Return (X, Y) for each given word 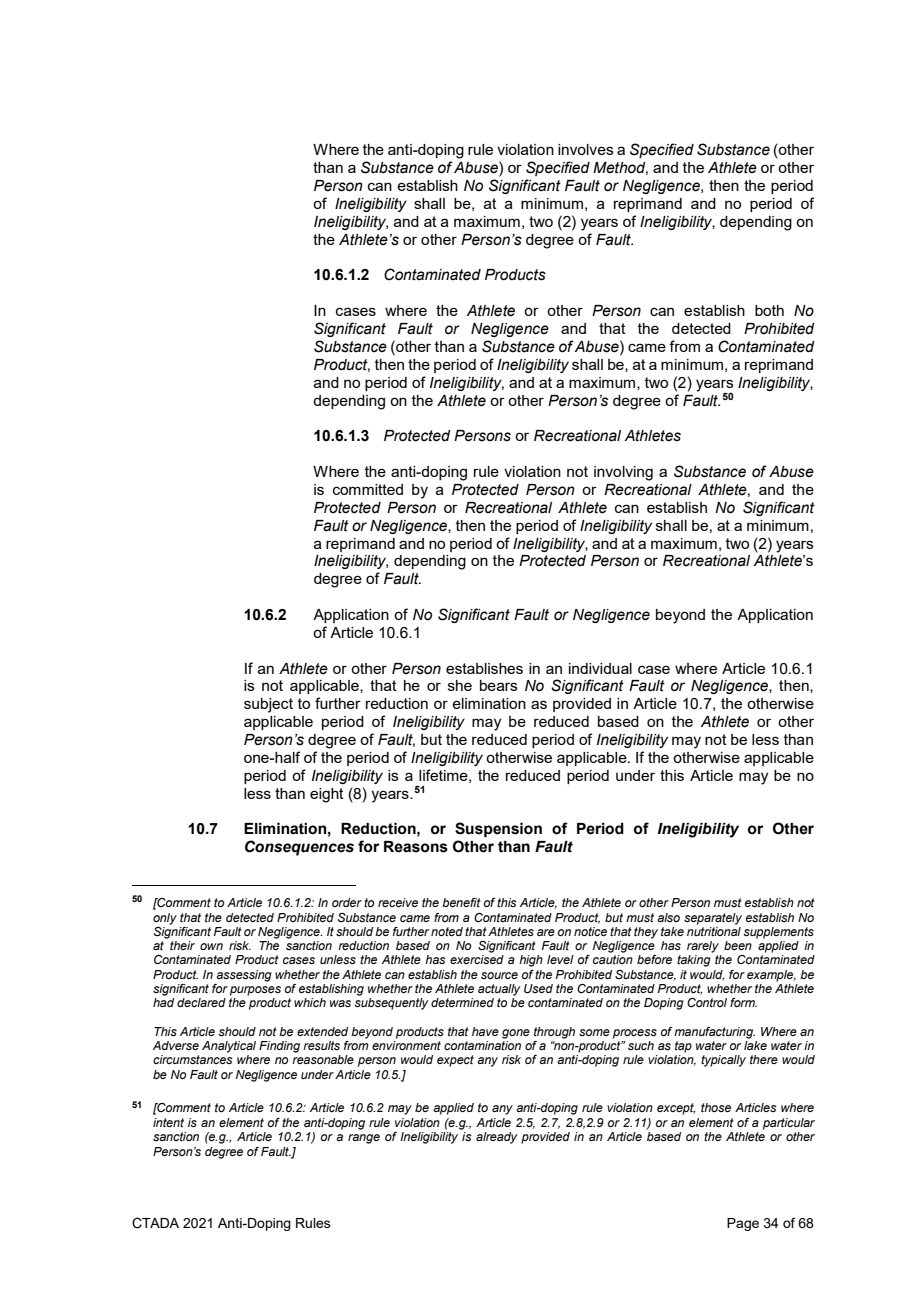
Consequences (299, 848)
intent (168, 1122)
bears (499, 685)
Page (743, 1224)
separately (713, 919)
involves (586, 149)
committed (368, 489)
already (496, 1138)
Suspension (498, 829)
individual (600, 668)
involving (623, 473)
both (769, 310)
